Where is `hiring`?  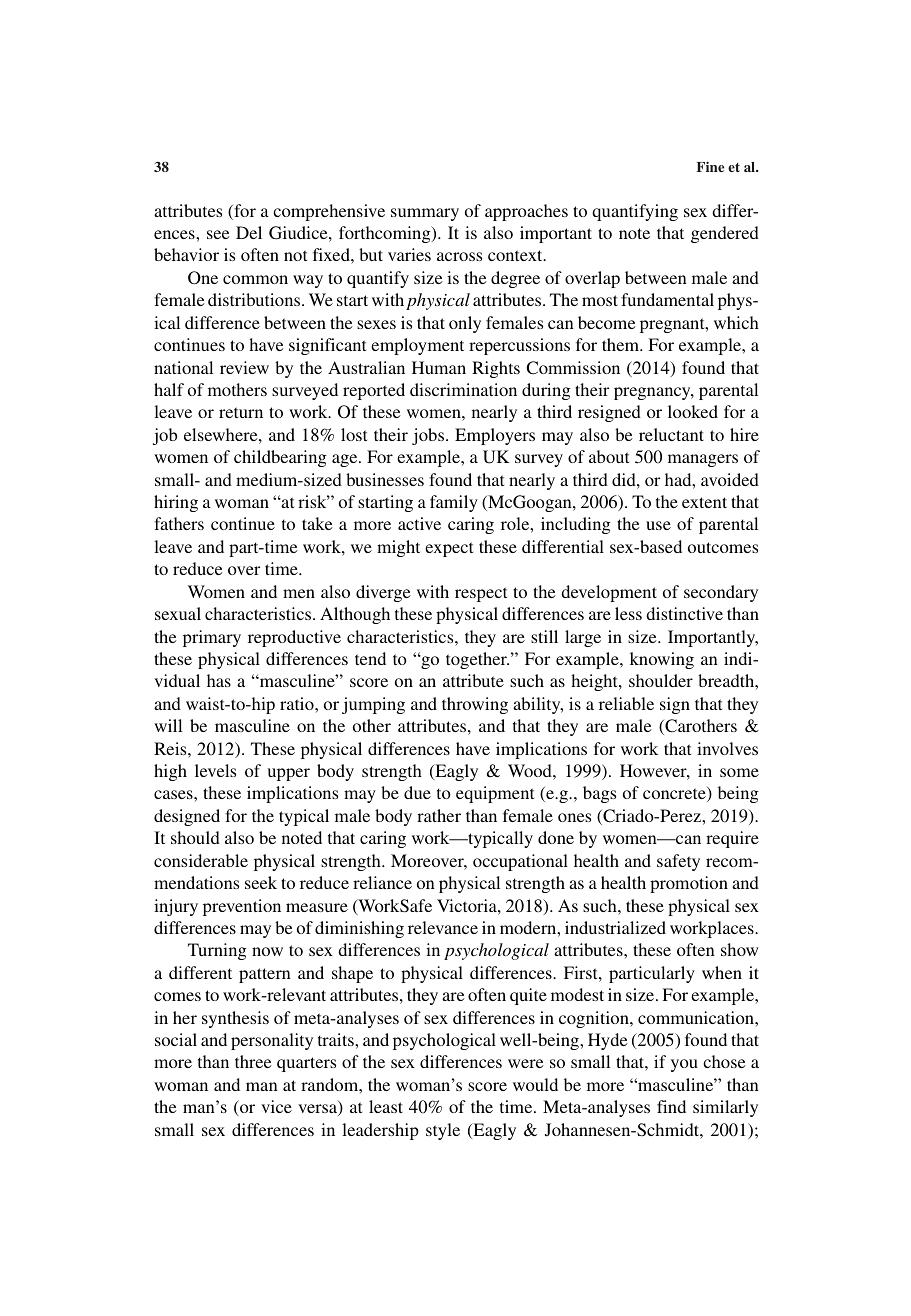 hiring is located at coordinates (176, 503).
